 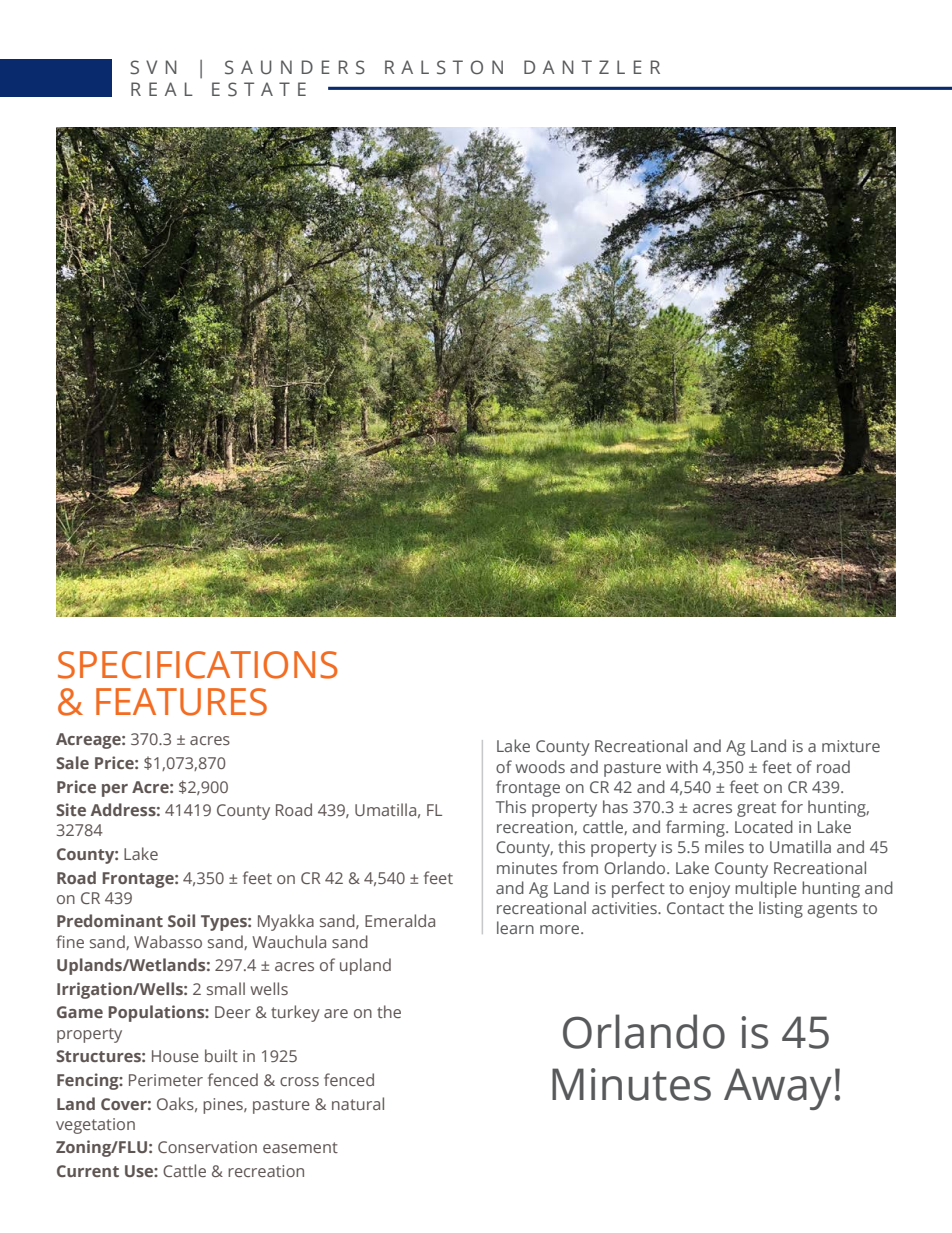 I want to click on SPECIFICATIONS, so click(x=198, y=665).
